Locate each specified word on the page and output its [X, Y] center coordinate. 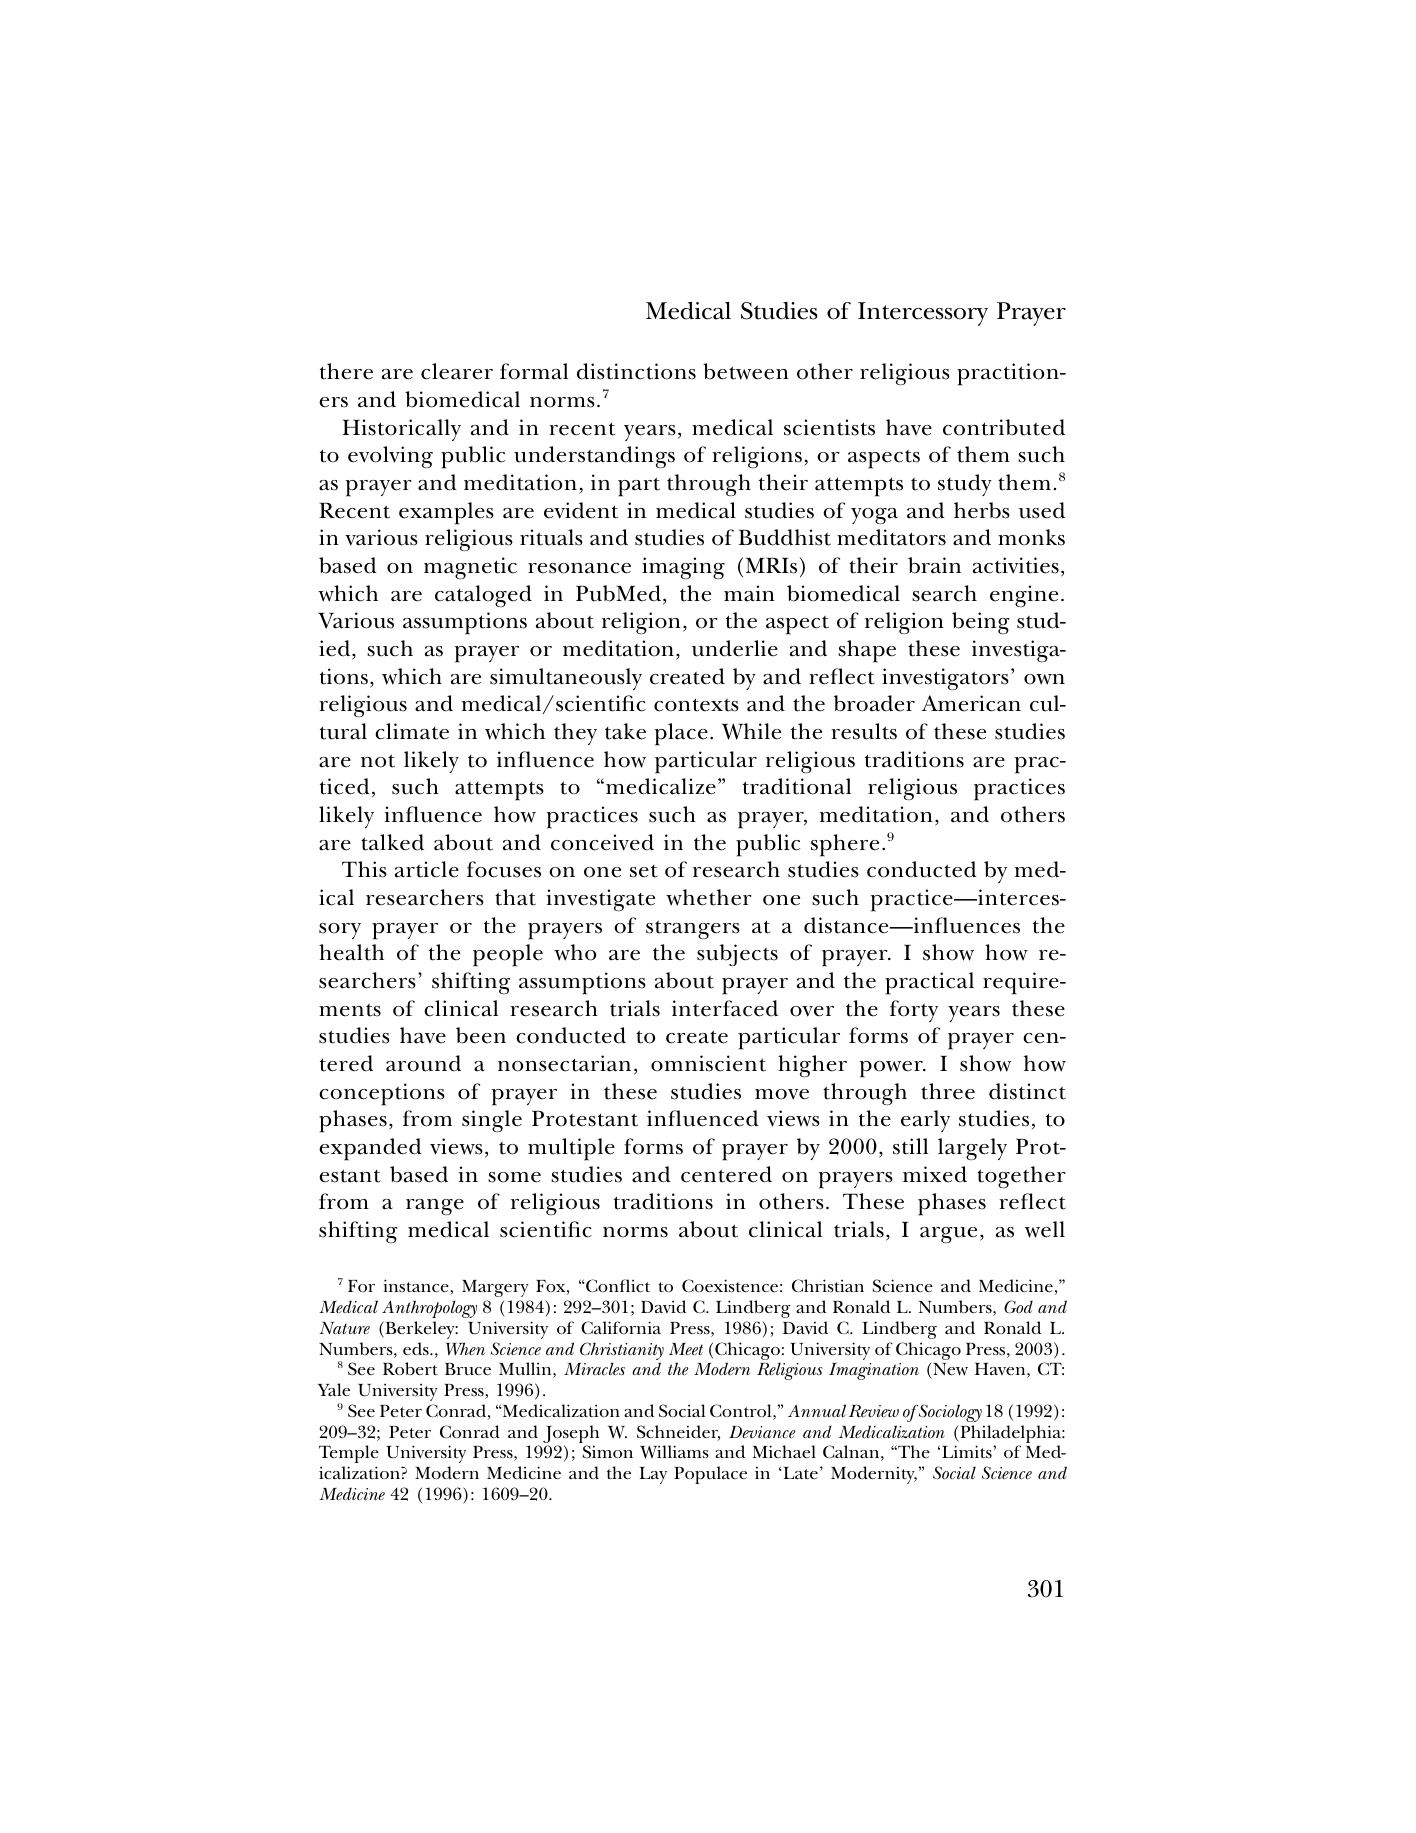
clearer [457, 371]
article [427, 869]
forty [914, 1011]
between [746, 371]
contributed [1004, 427]
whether [709, 897]
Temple [349, 1454]
